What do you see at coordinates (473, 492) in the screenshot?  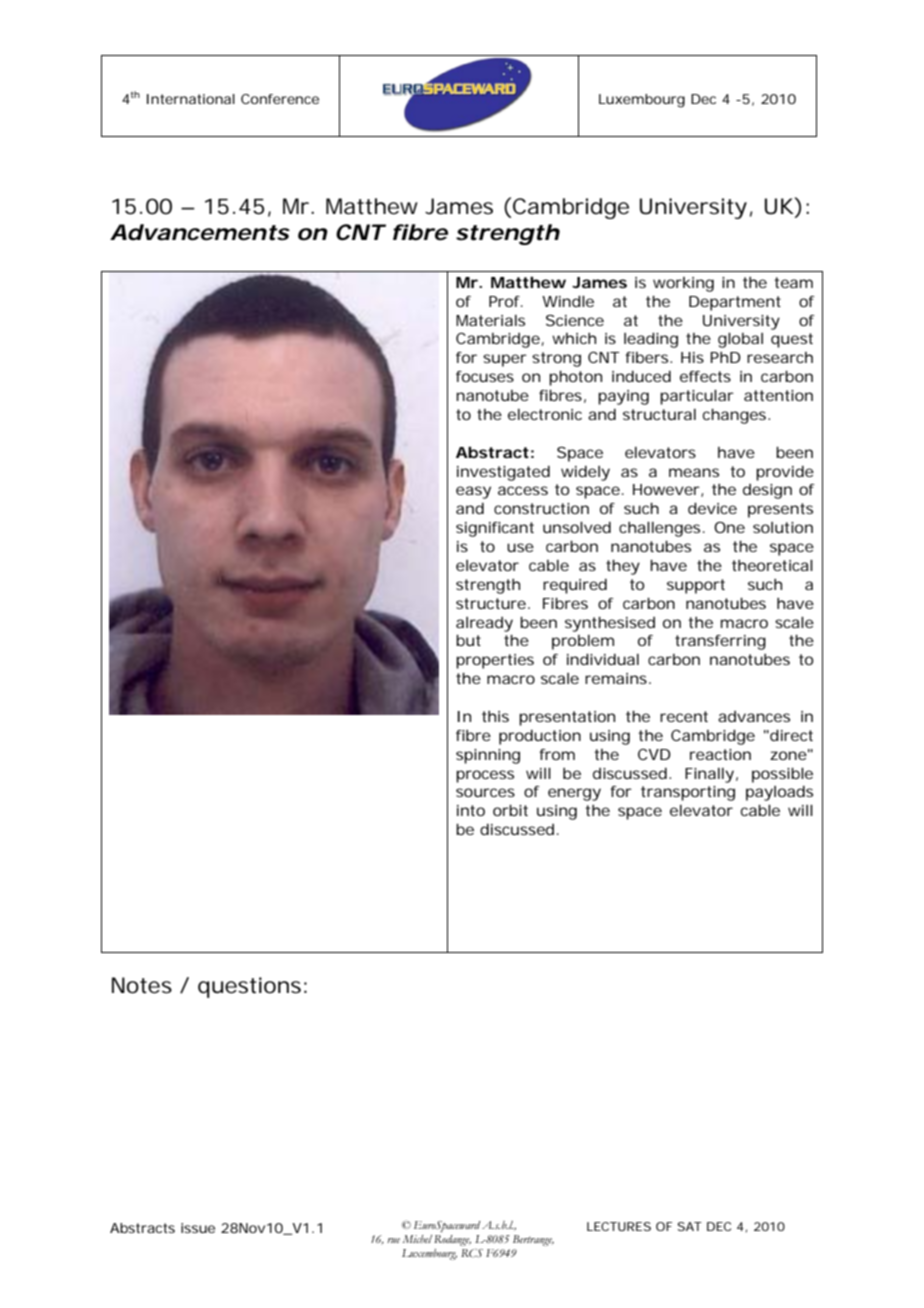 I see `easy` at bounding box center [473, 492].
